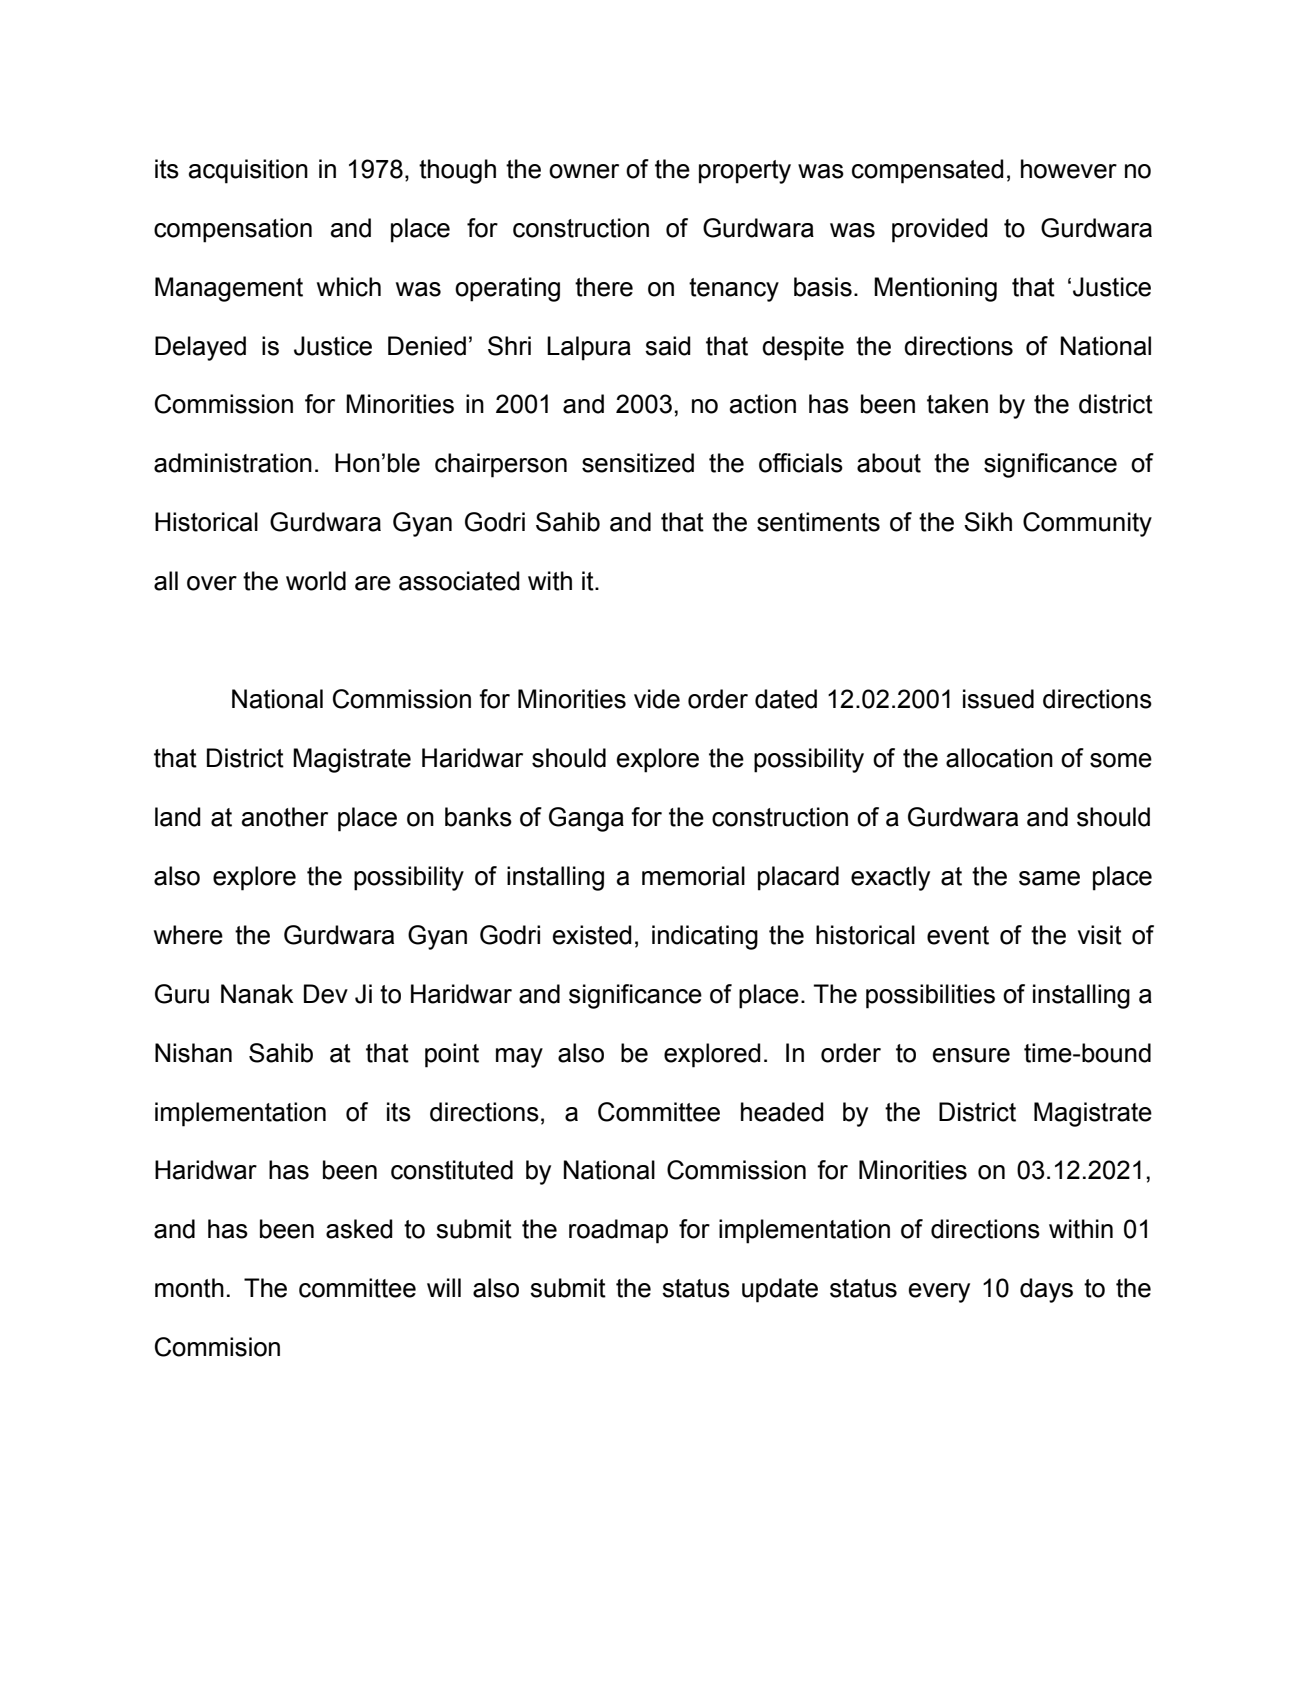 Image resolution: width=1307 pixels, height=1691 pixels. What do you see at coordinates (248, 171) in the image?
I see `acquisition` at bounding box center [248, 171].
